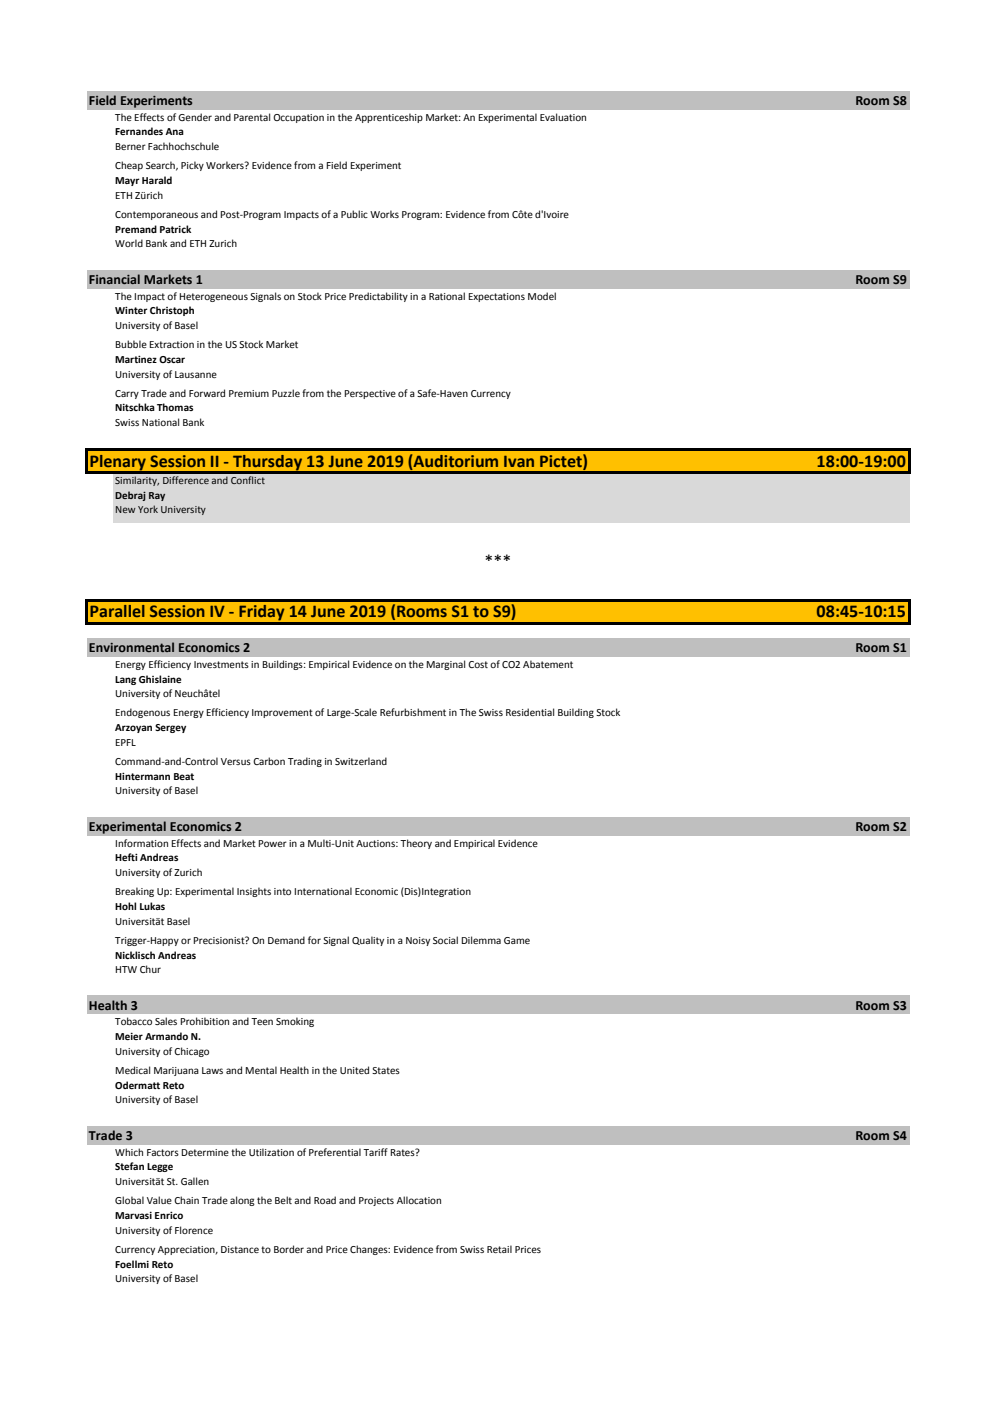 This screenshot has width=996, height=1409. What do you see at coordinates (499, 1249) in the screenshot?
I see `Retail` at bounding box center [499, 1249].
